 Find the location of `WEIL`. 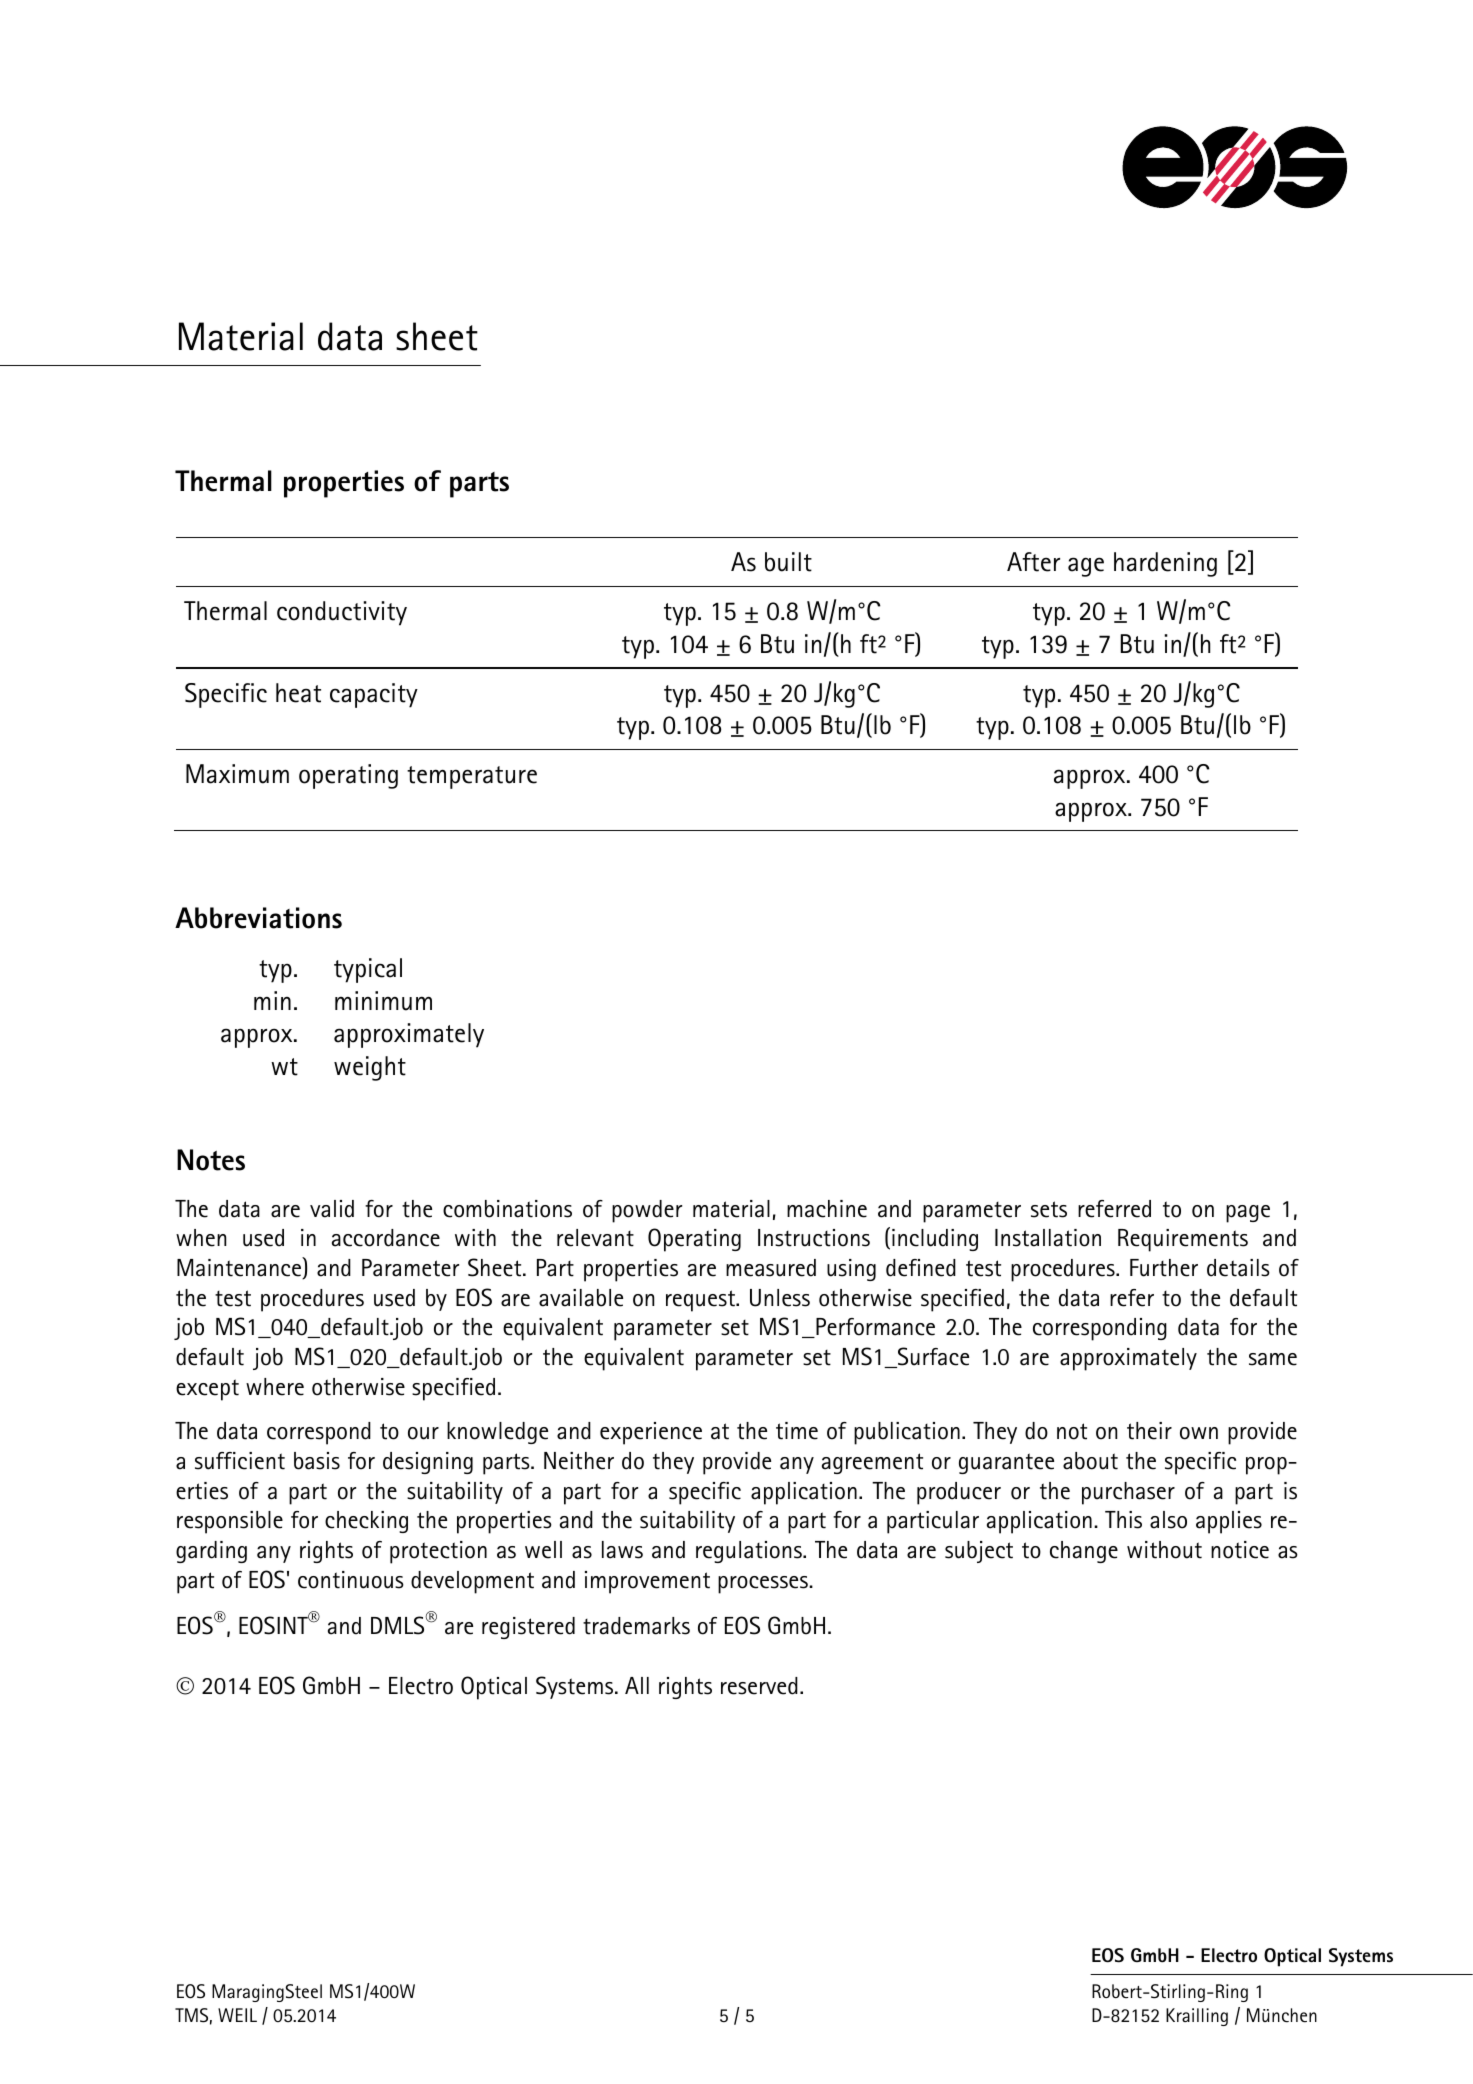

WEIL is located at coordinates (237, 2015).
